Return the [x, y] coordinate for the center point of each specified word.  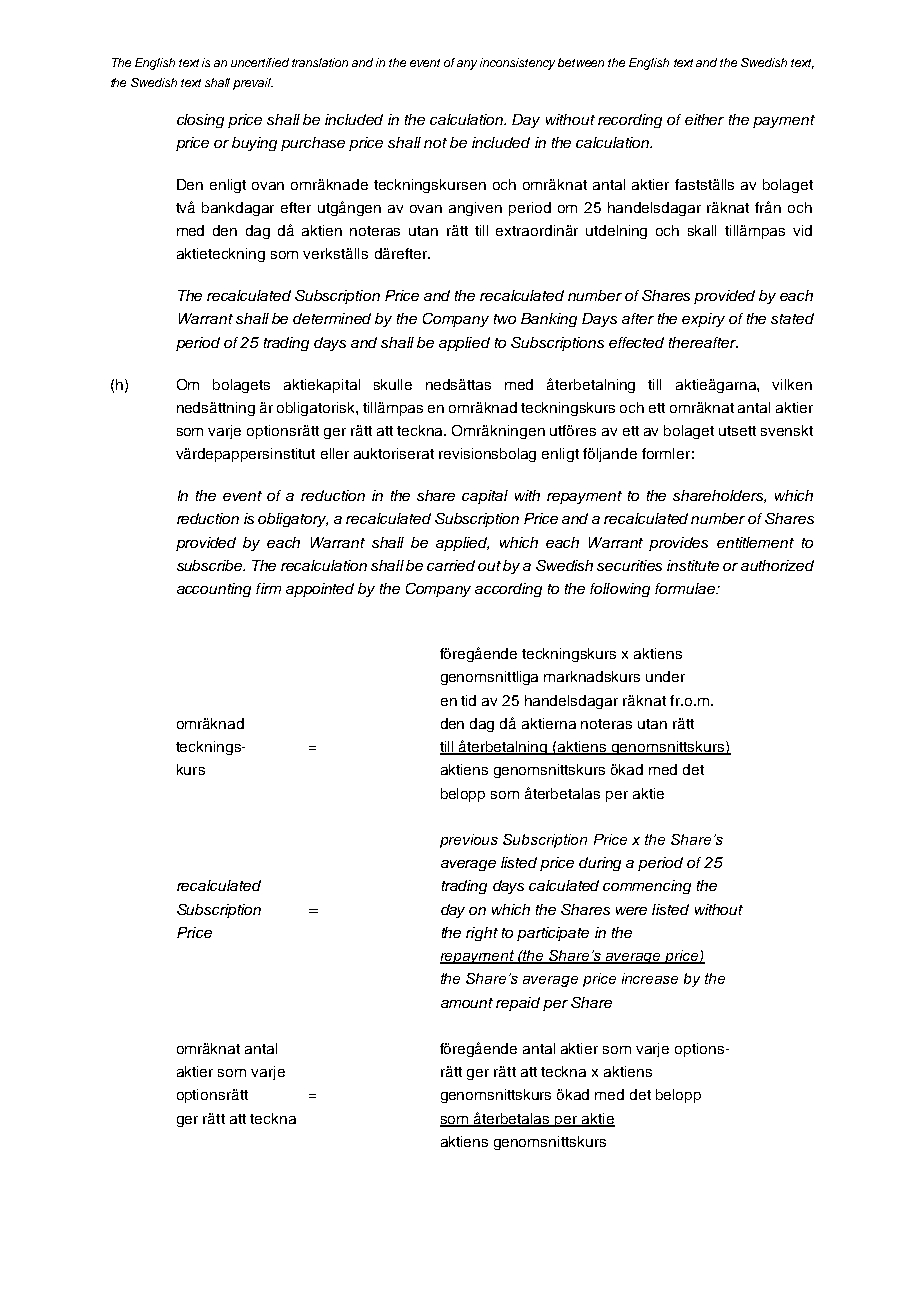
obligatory [293, 520]
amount [467, 1003]
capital [485, 497]
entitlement [755, 542]
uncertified [260, 62]
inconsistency [517, 64]
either [704, 119]
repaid [518, 1004]
